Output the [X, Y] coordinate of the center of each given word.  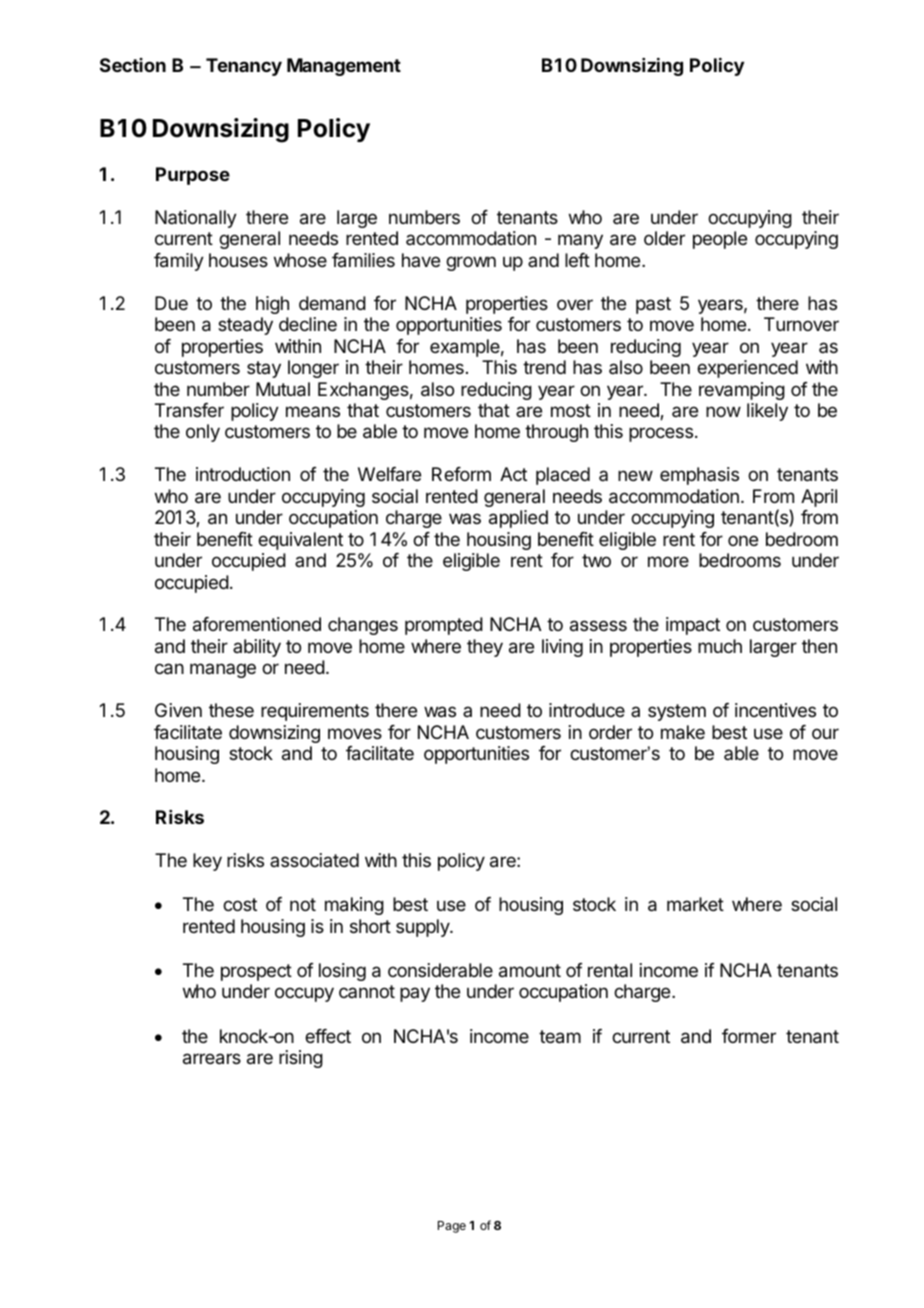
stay [264, 369]
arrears [212, 1059]
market [695, 904]
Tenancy [244, 67]
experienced [747, 369]
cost [240, 904]
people [720, 240]
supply [423, 928]
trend [544, 367]
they [485, 648]
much [720, 646]
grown [471, 263]
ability [257, 648]
